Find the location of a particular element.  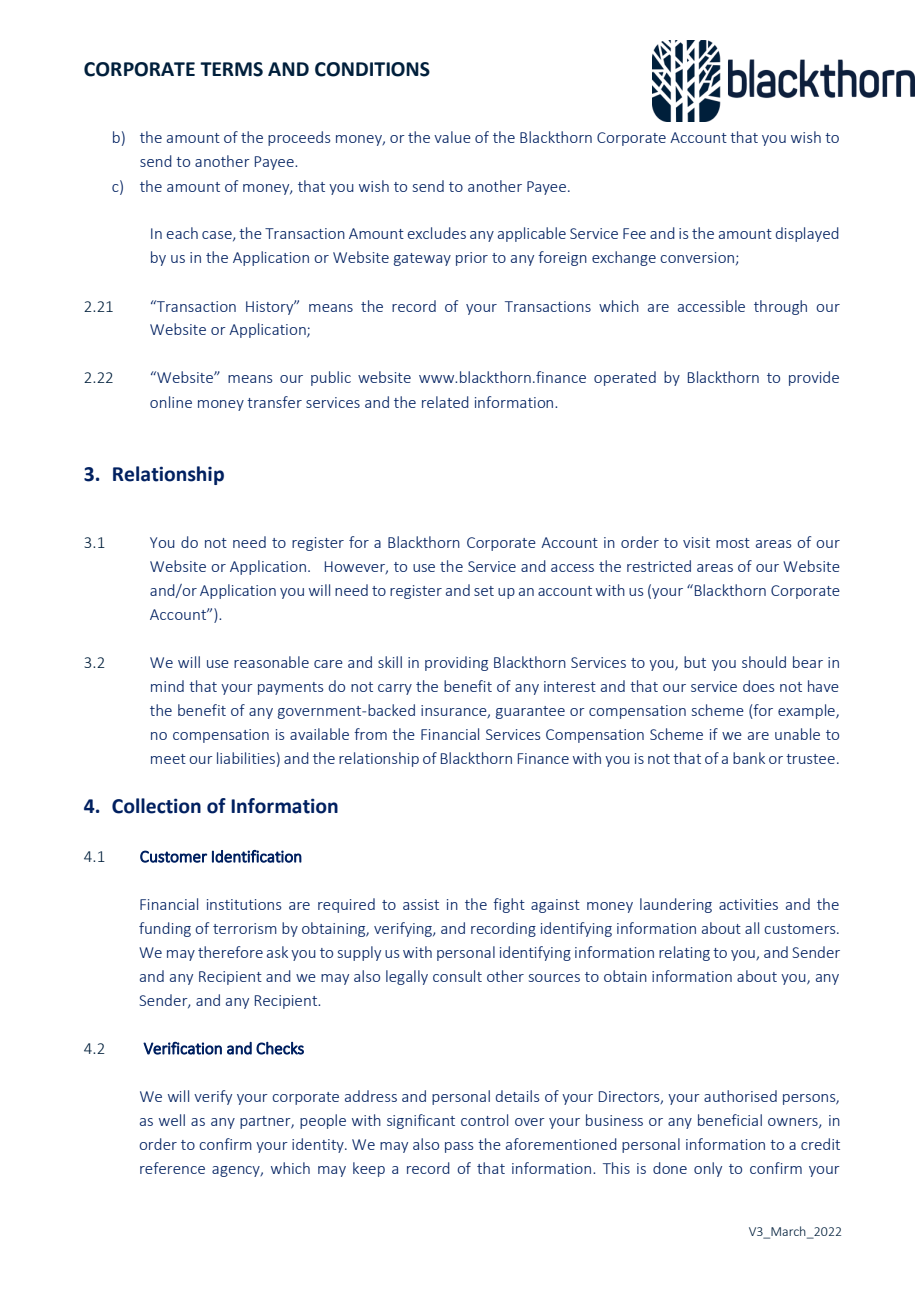

well is located at coordinates (172, 1120).
